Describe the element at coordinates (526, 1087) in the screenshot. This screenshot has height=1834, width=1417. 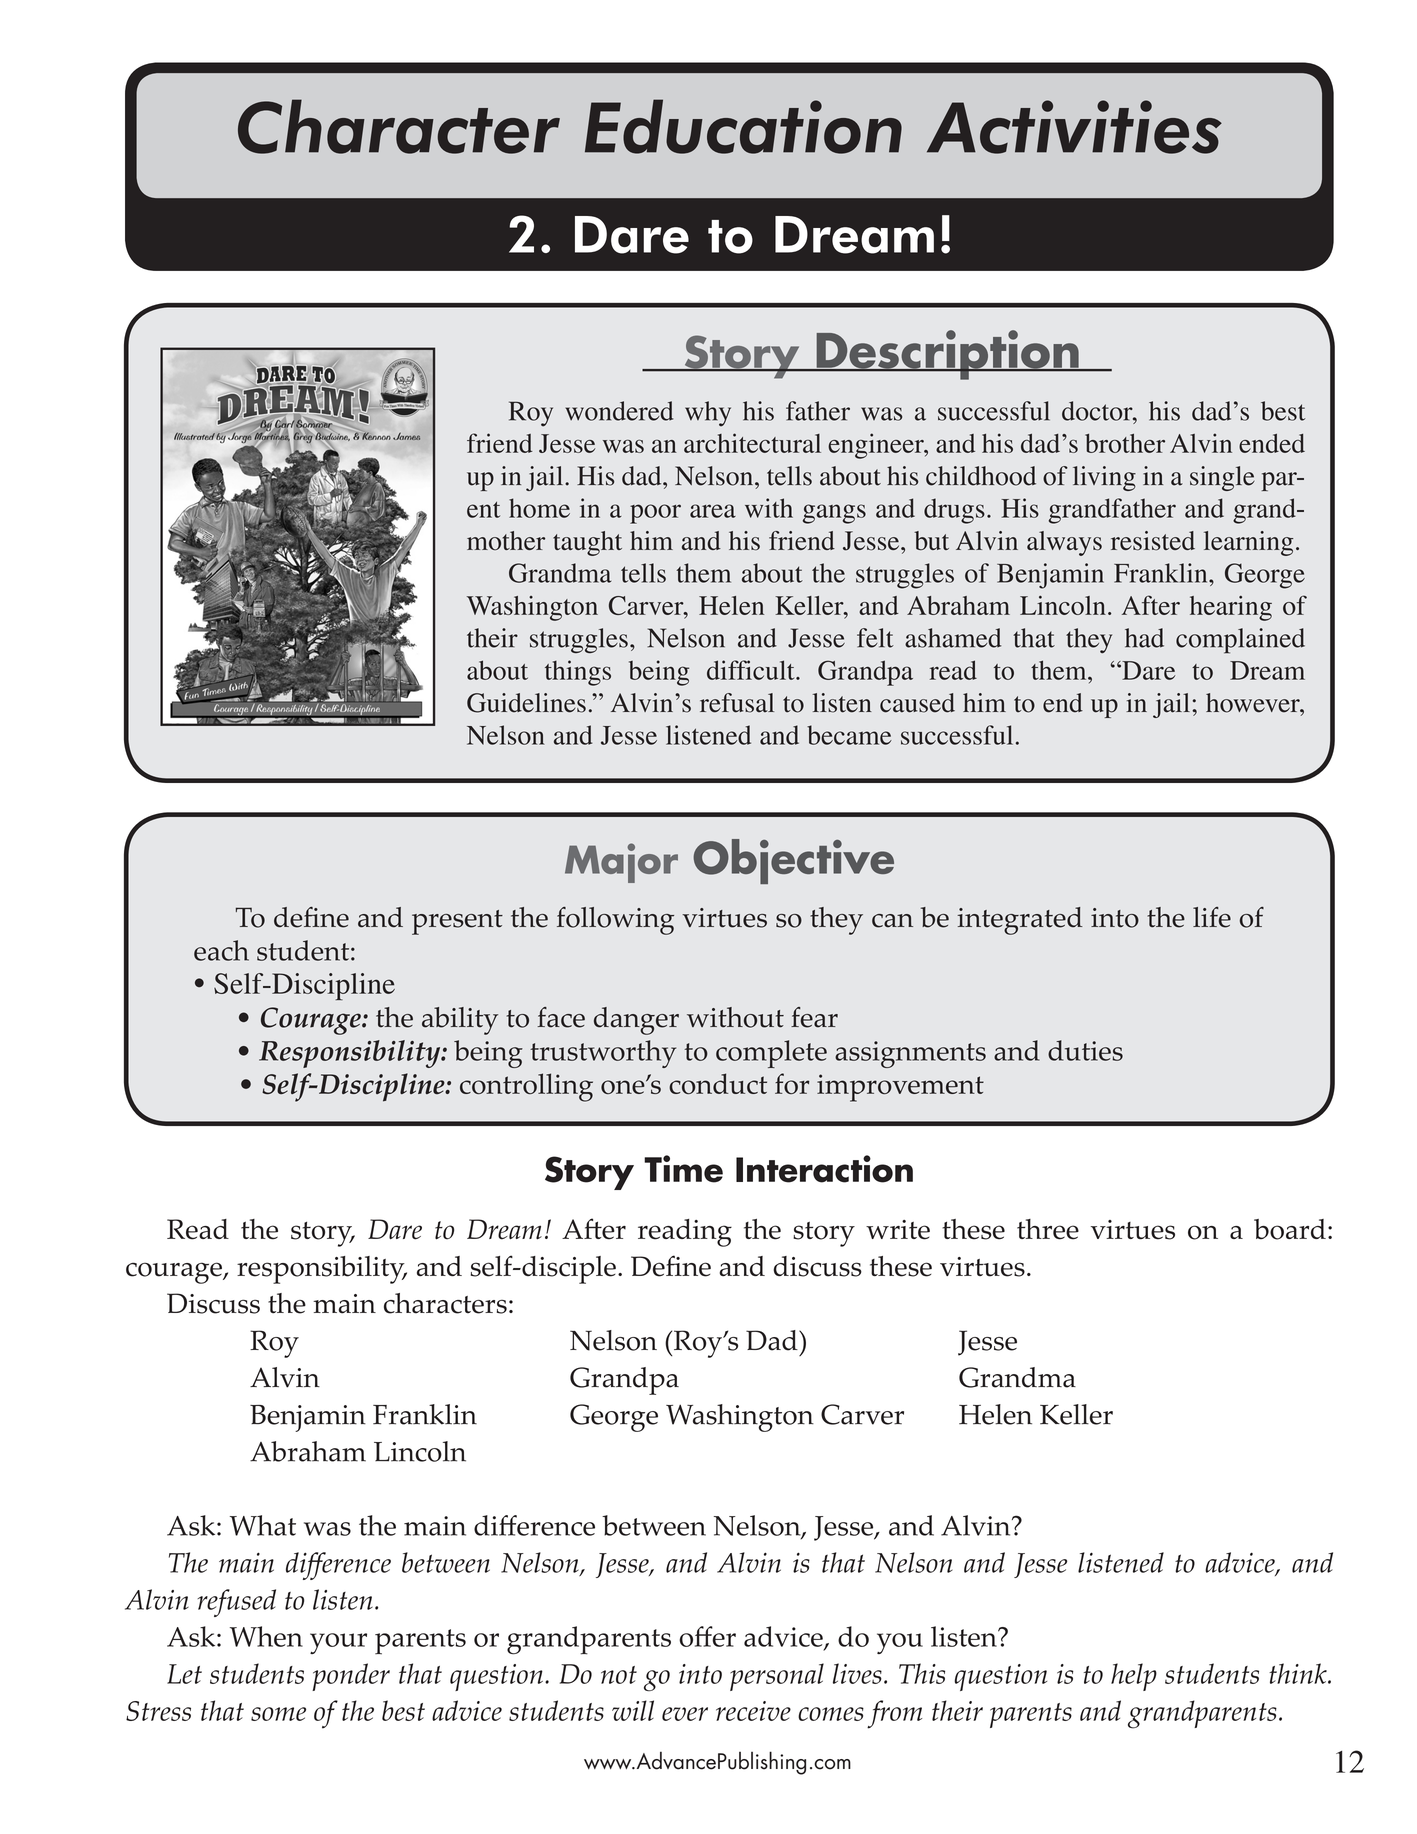
I see `controlling` at that location.
